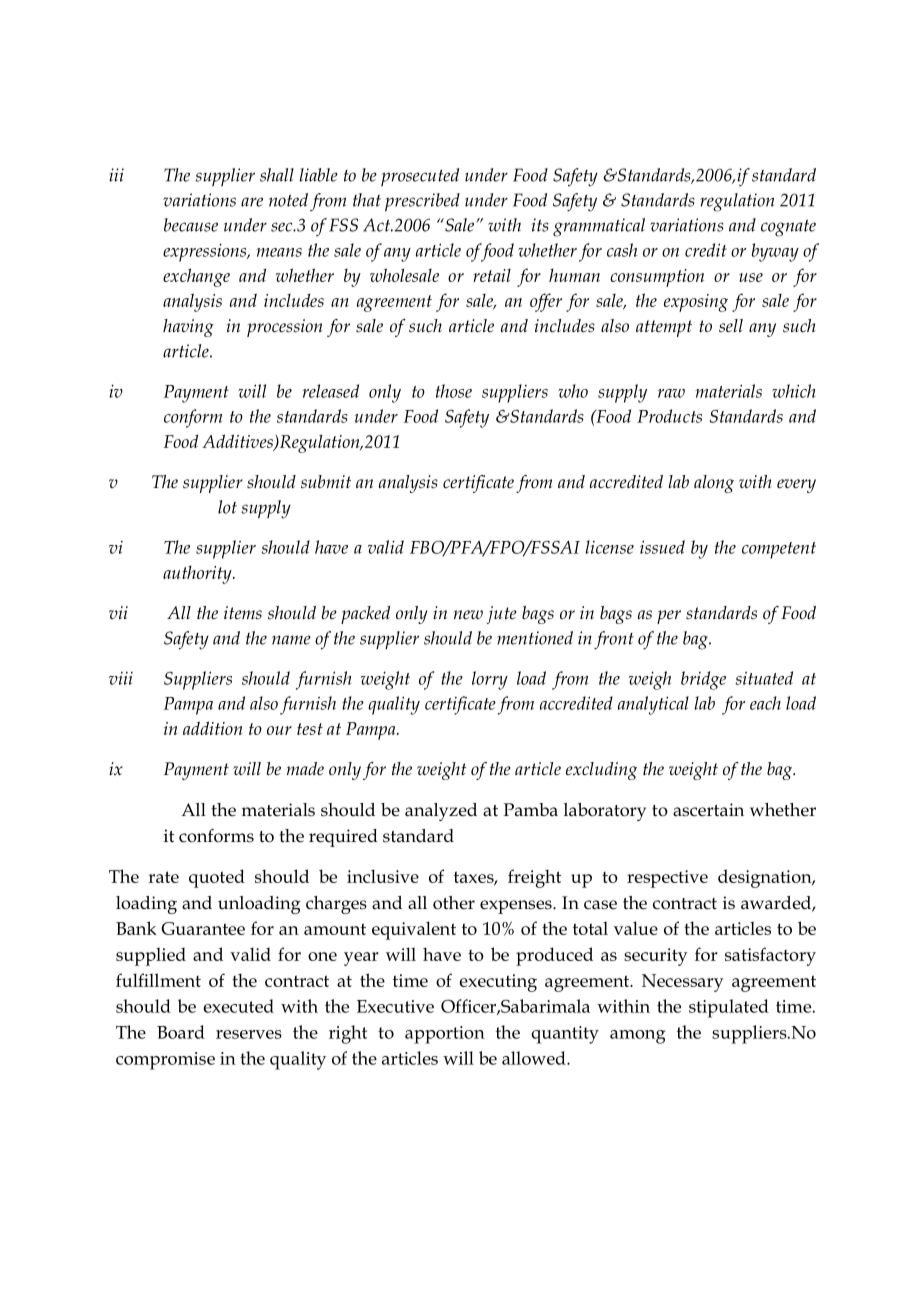 Image resolution: width=924 pixels, height=1308 pixels. I want to click on prescribed, so click(422, 202).
